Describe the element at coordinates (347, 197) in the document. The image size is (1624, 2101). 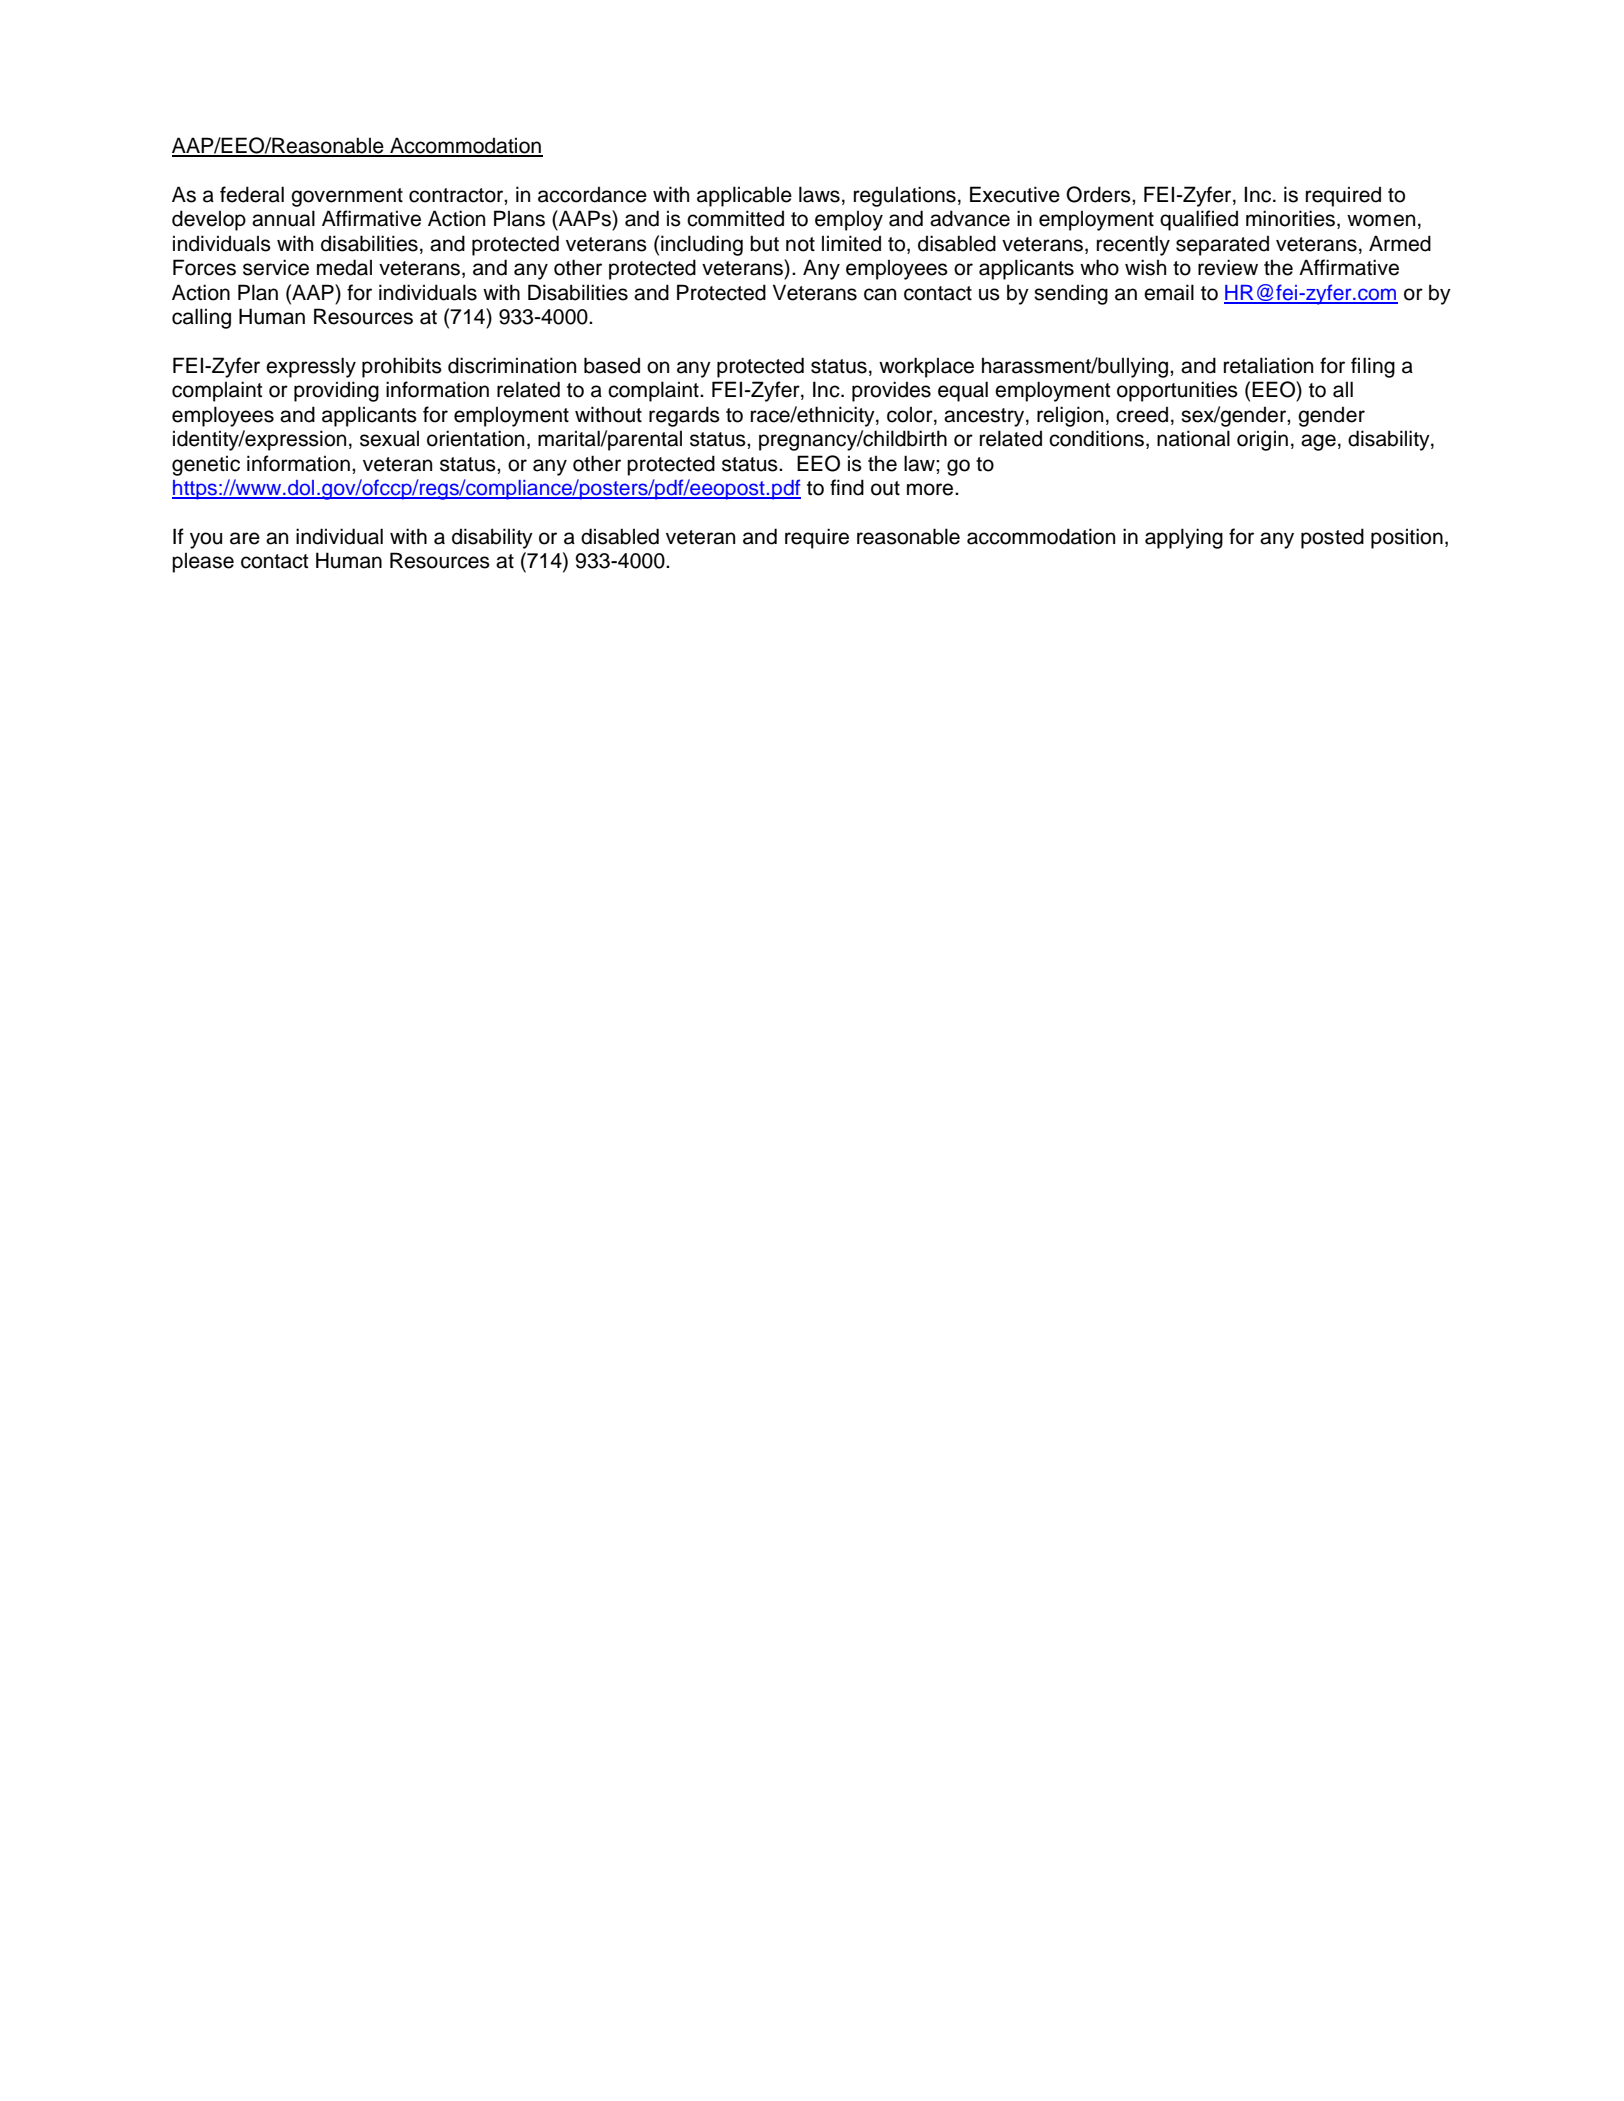
I see `government` at that location.
